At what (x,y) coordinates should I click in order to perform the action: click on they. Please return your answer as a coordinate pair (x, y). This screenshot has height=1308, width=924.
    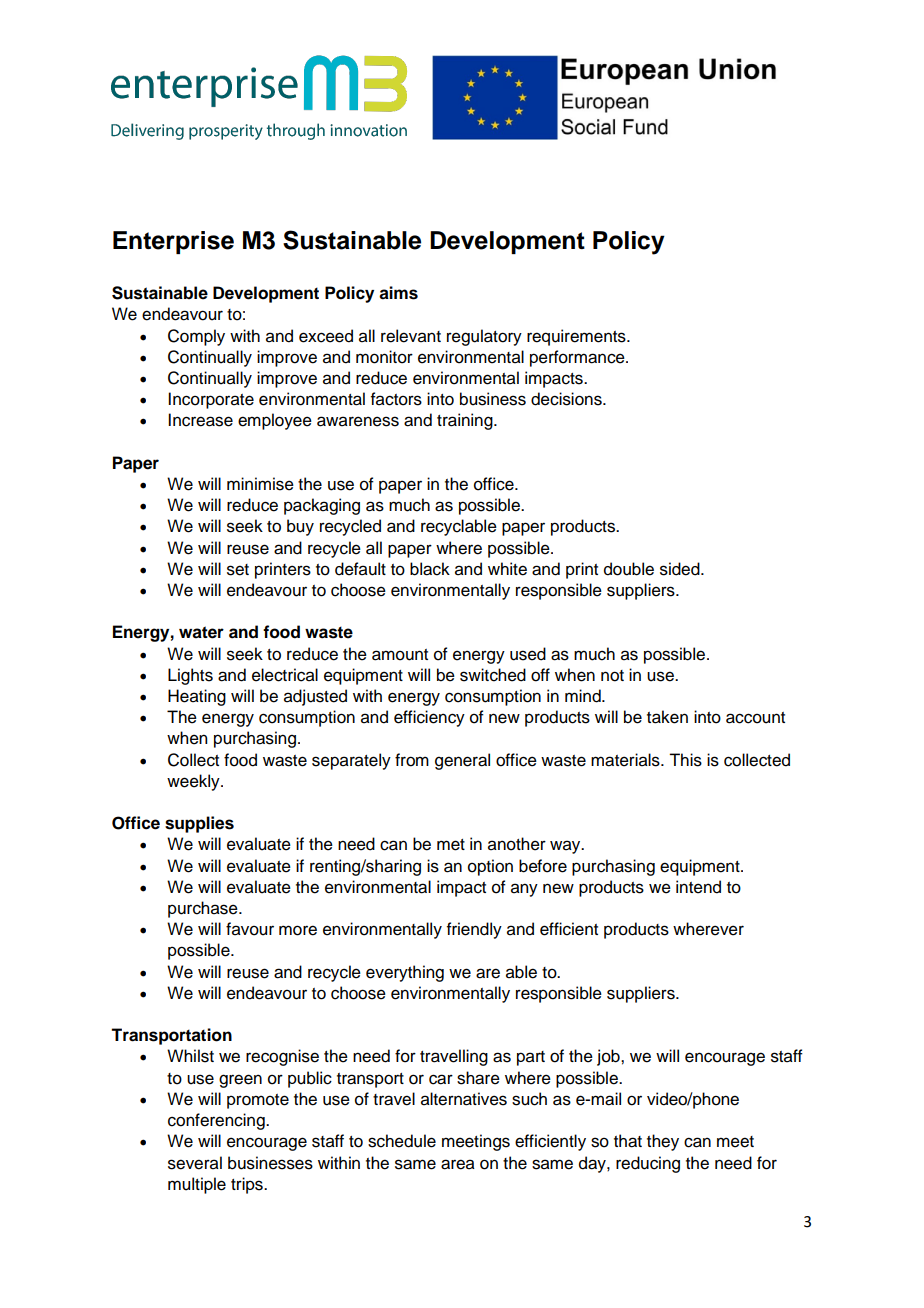
    Looking at the image, I should click on (663, 1142).
